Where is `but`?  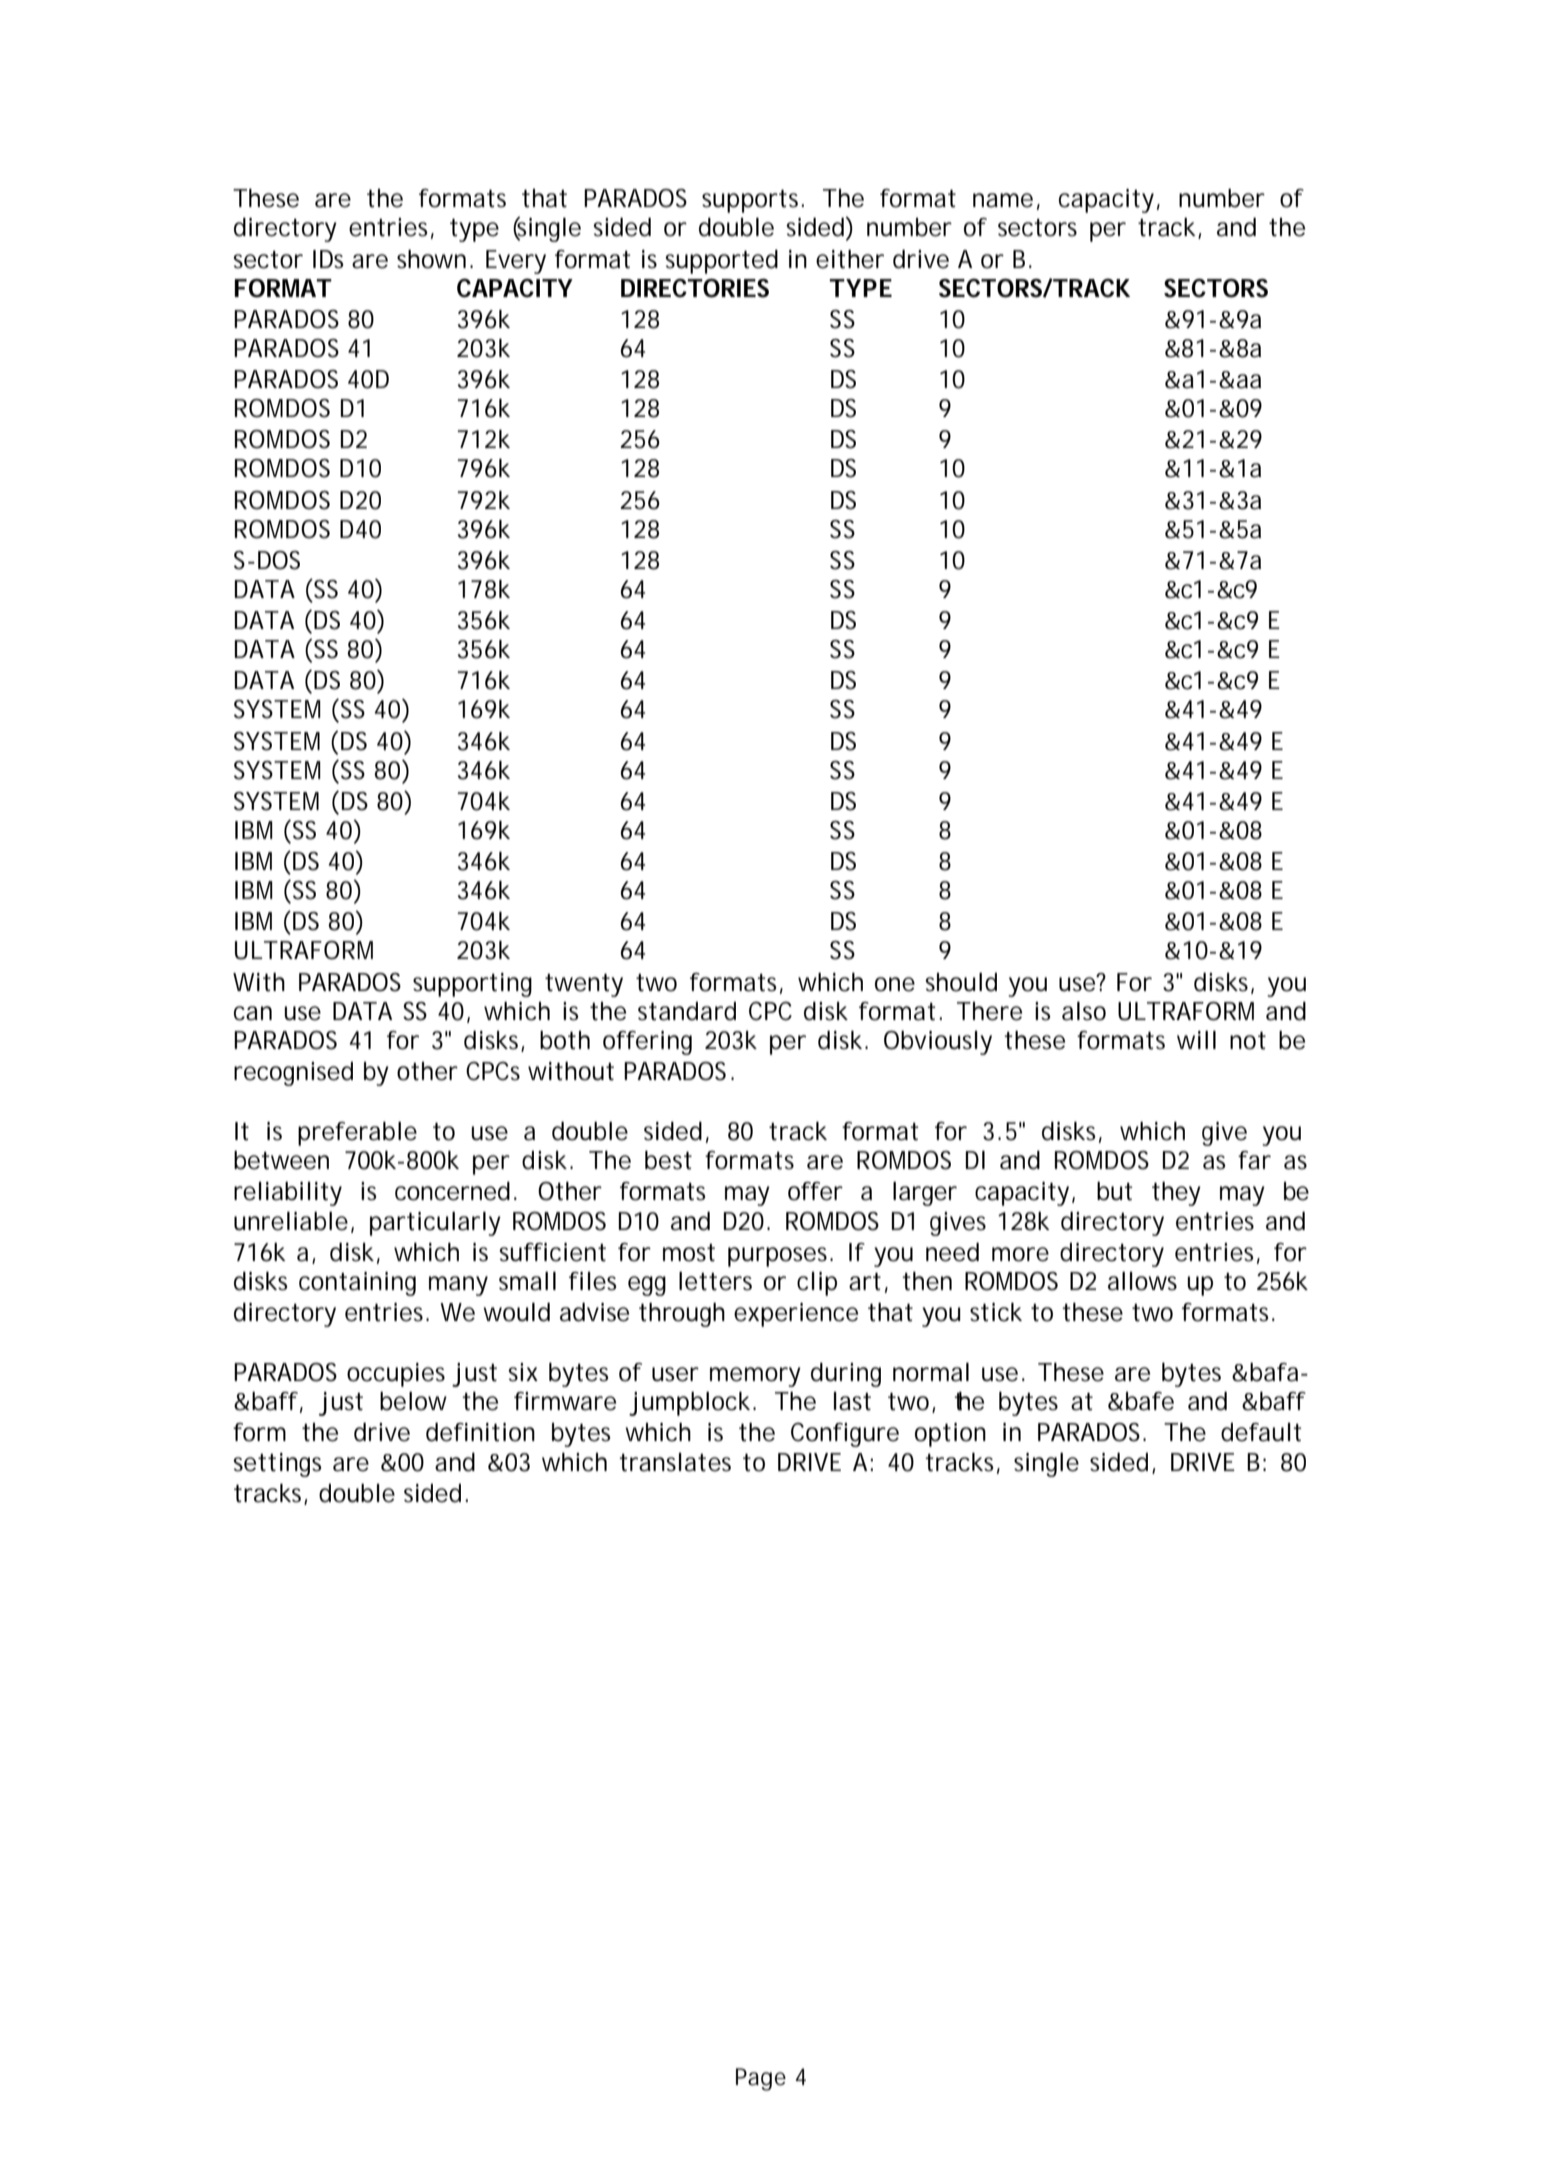
but is located at coordinates (1115, 1191).
